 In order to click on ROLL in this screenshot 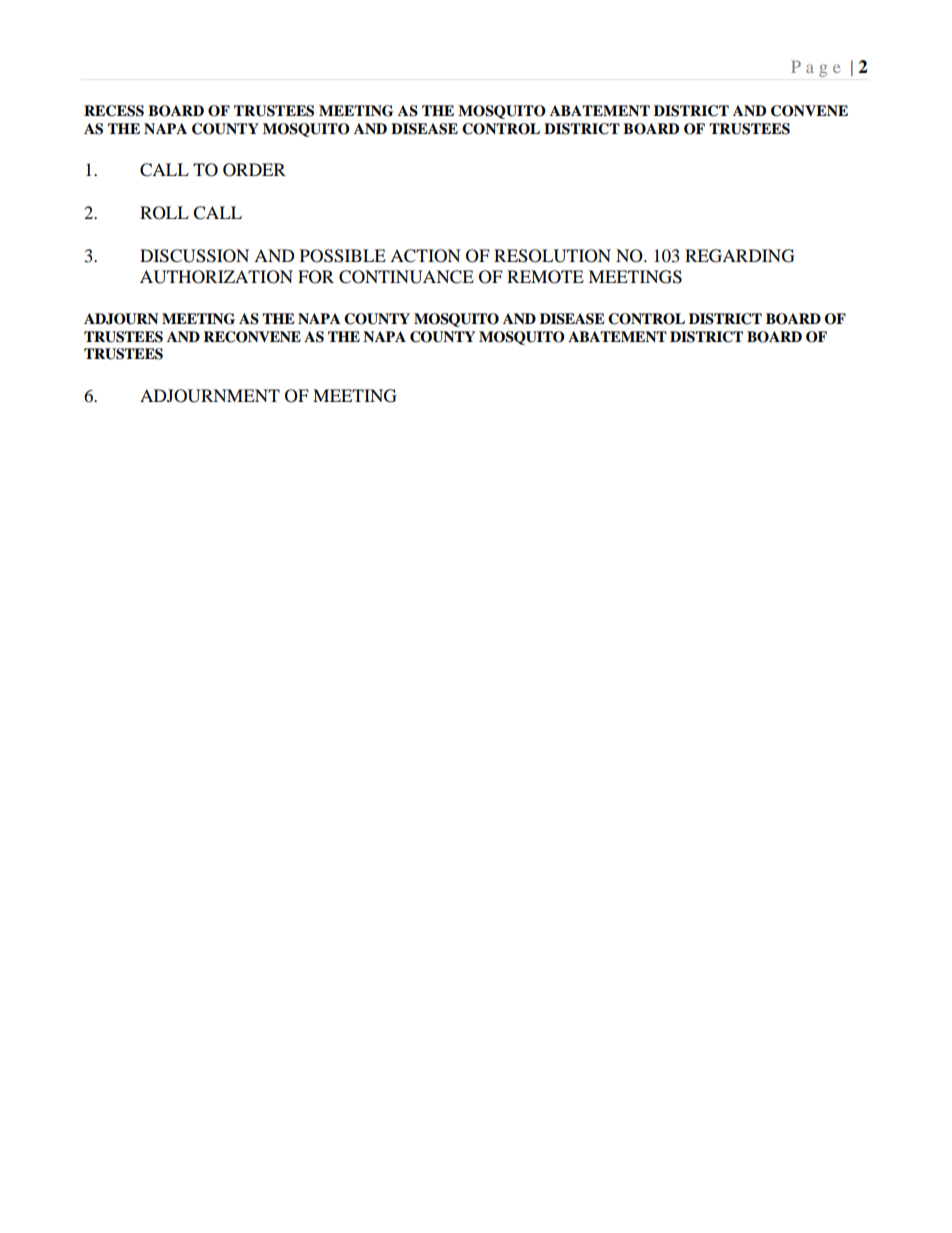, I will do `click(164, 213)`.
